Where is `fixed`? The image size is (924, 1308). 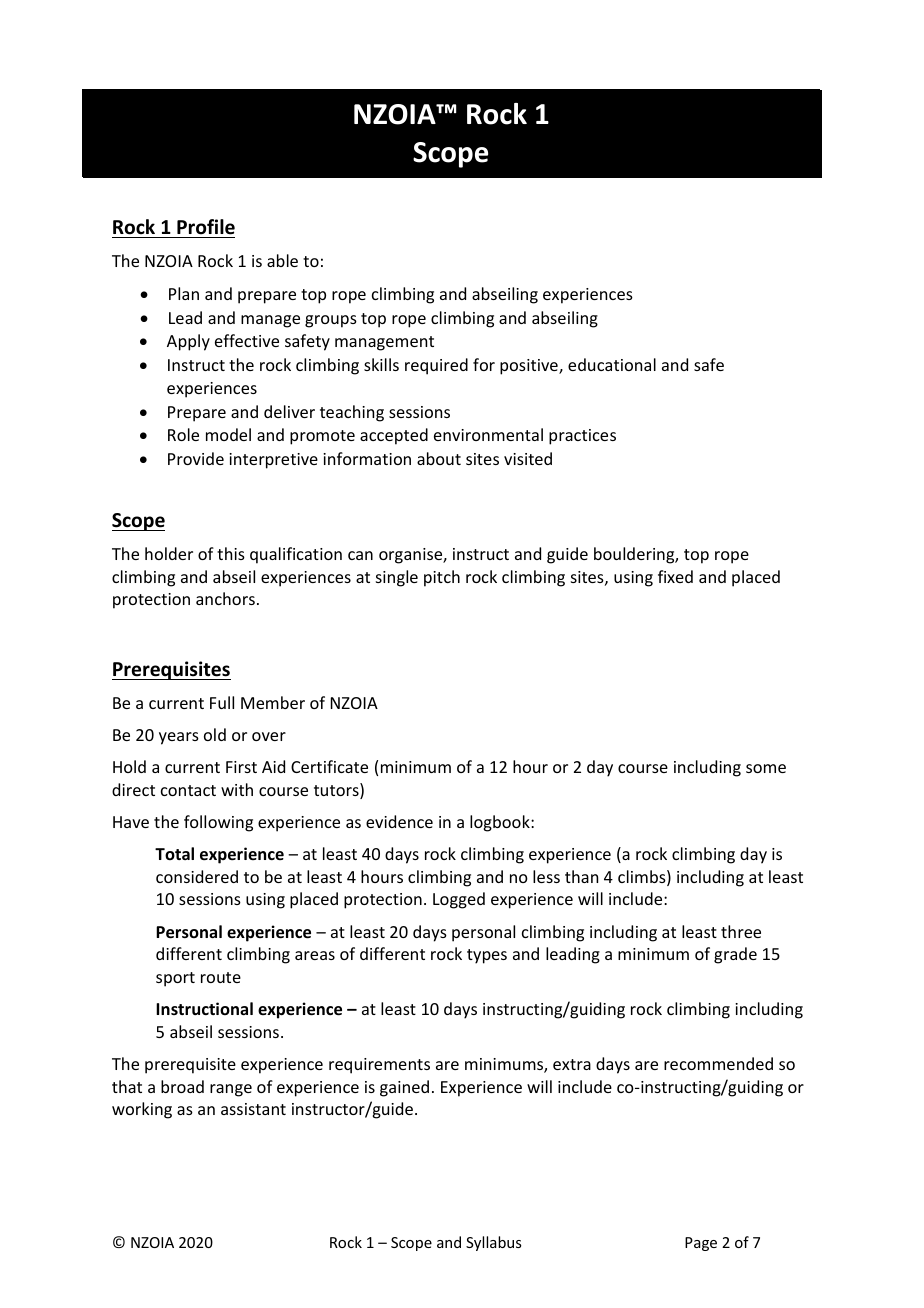 fixed is located at coordinates (675, 576).
